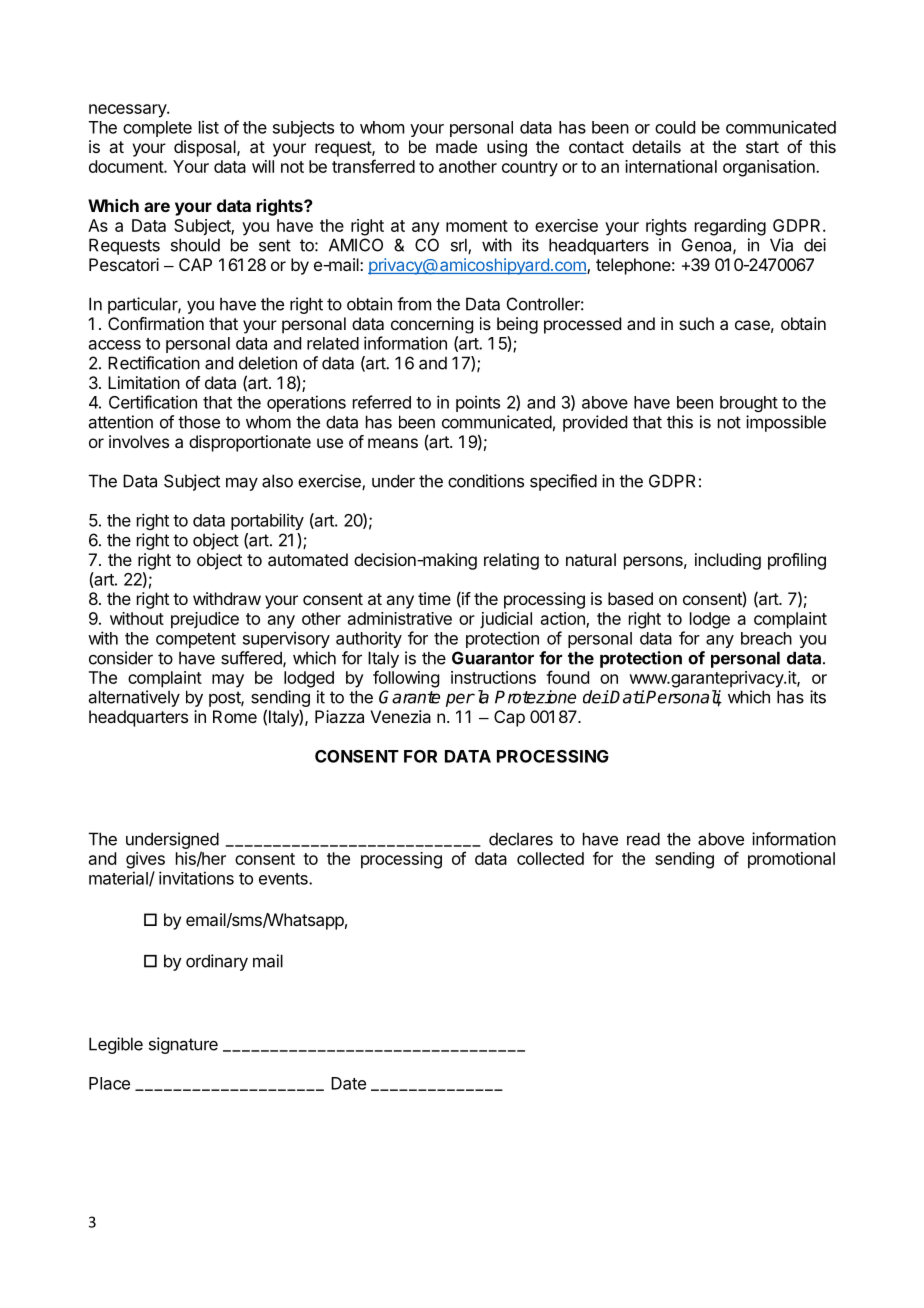 This document has width=924, height=1308. What do you see at coordinates (749, 404) in the document?
I see `brought` at bounding box center [749, 404].
